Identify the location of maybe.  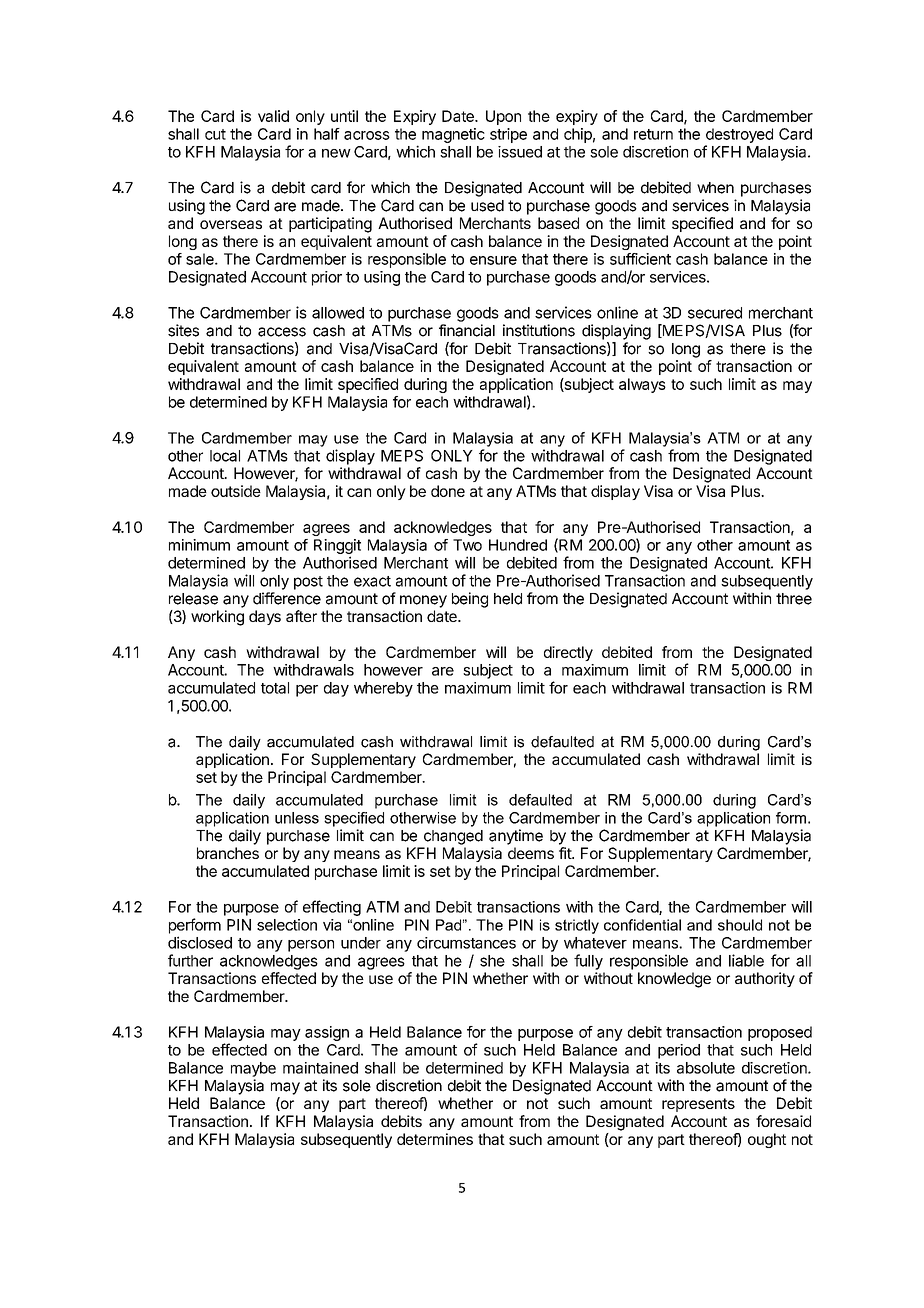
(253, 1069).
